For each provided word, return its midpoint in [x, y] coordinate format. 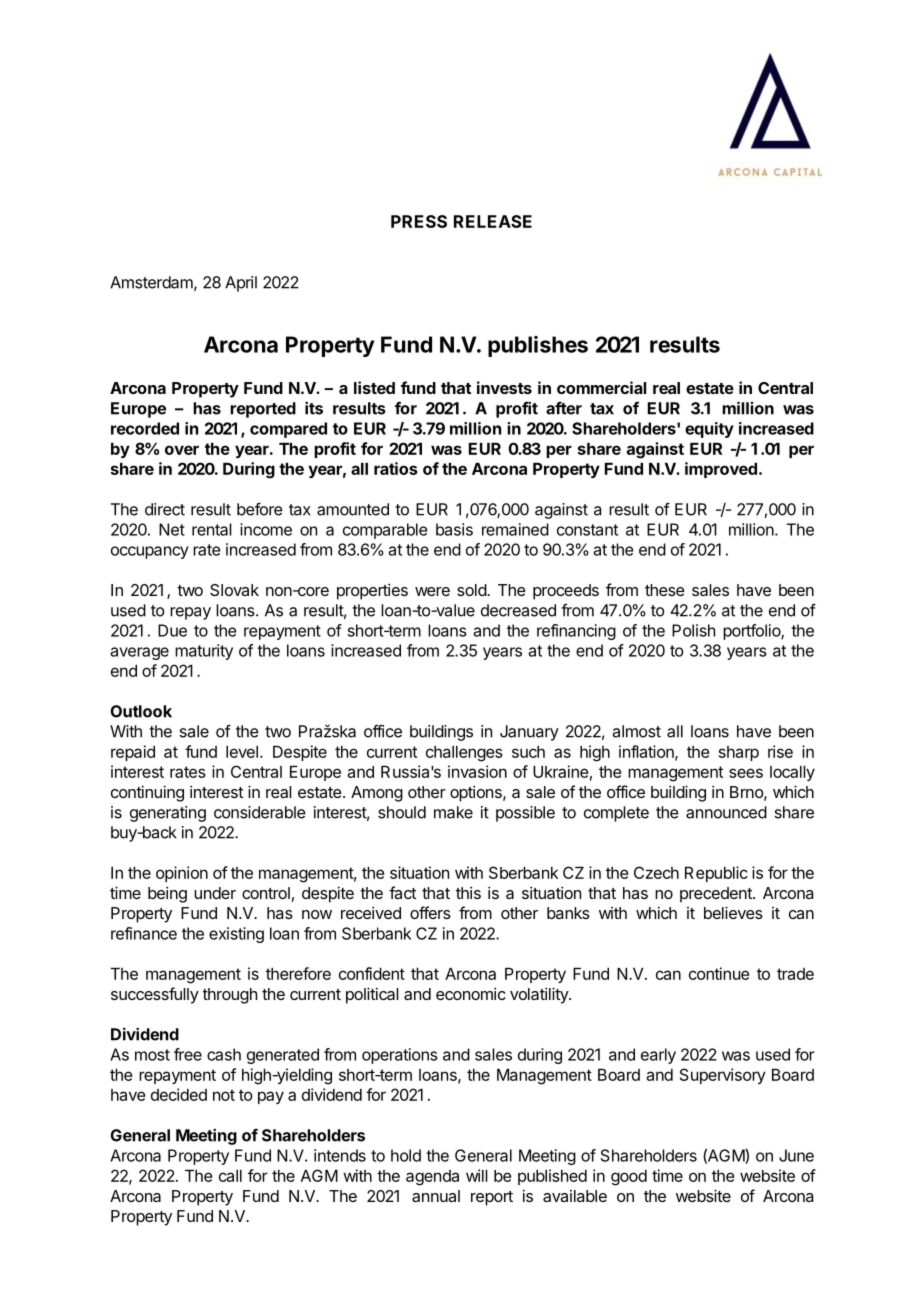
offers [430, 912]
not [224, 1095]
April [241, 284]
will [477, 1175]
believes [733, 912]
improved [721, 470]
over [182, 450]
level [242, 752]
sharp [739, 753]
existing [236, 935]
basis [454, 529]
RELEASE [493, 221]
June [796, 1155]
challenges [464, 754]
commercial [601, 387]
